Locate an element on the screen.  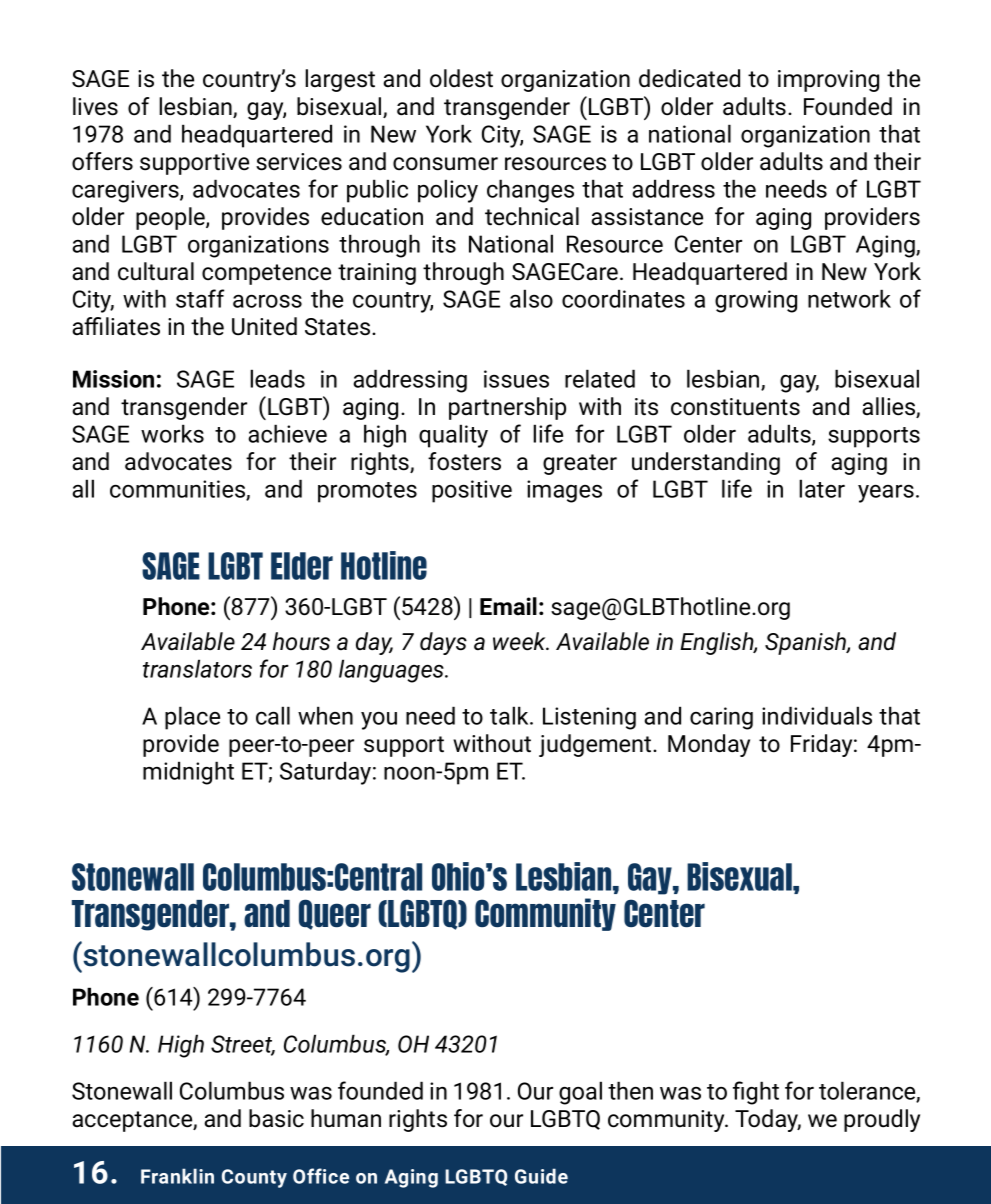
oldest is located at coordinates (461, 78).
